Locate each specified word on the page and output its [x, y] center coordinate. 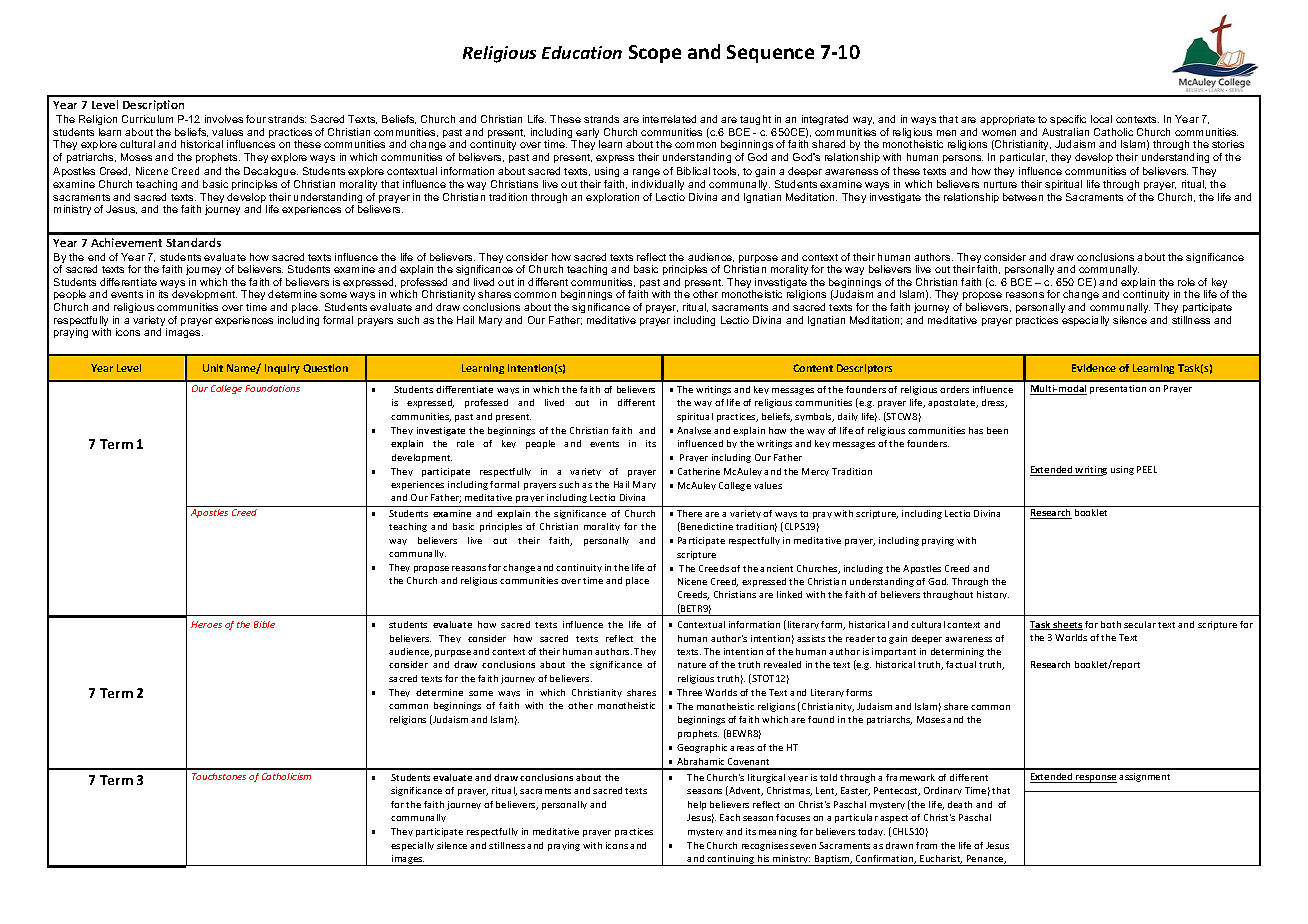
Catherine [699, 471]
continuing [731, 860]
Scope [655, 54]
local [1101, 119]
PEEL [1147, 469]
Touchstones [219, 776]
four [256, 119]
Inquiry [282, 369]
